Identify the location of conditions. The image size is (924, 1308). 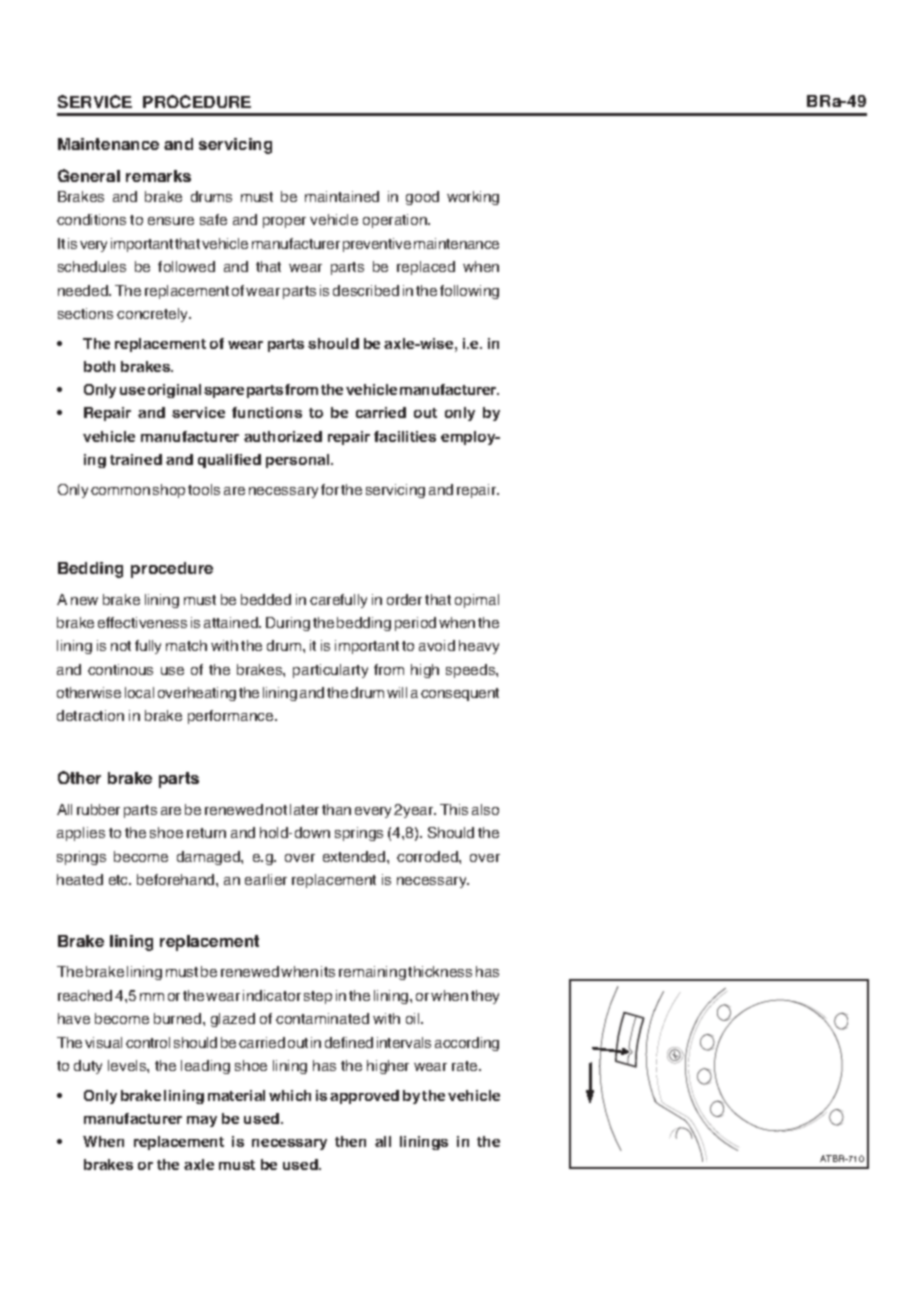
(91, 219).
